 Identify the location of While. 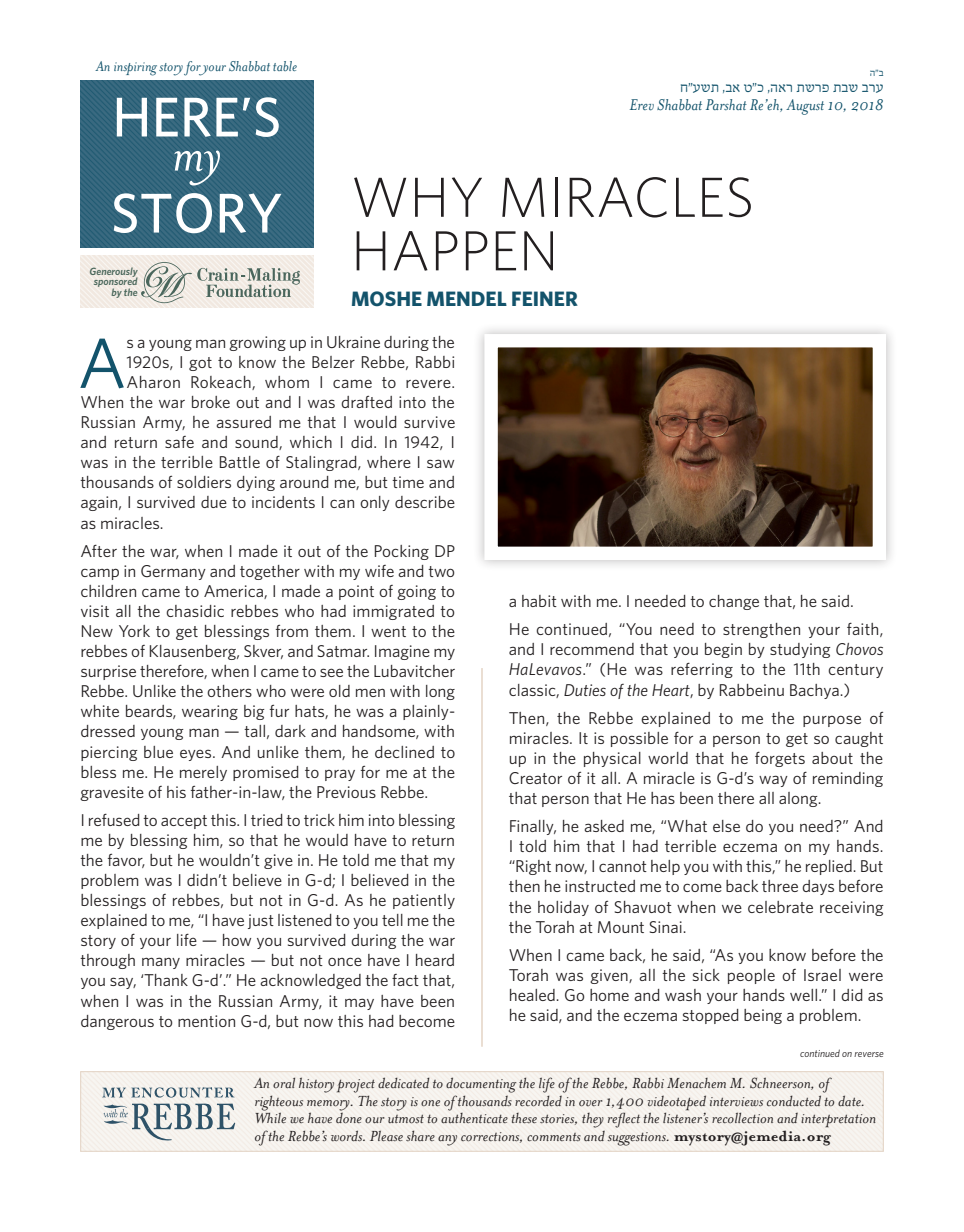
(270, 1117).
